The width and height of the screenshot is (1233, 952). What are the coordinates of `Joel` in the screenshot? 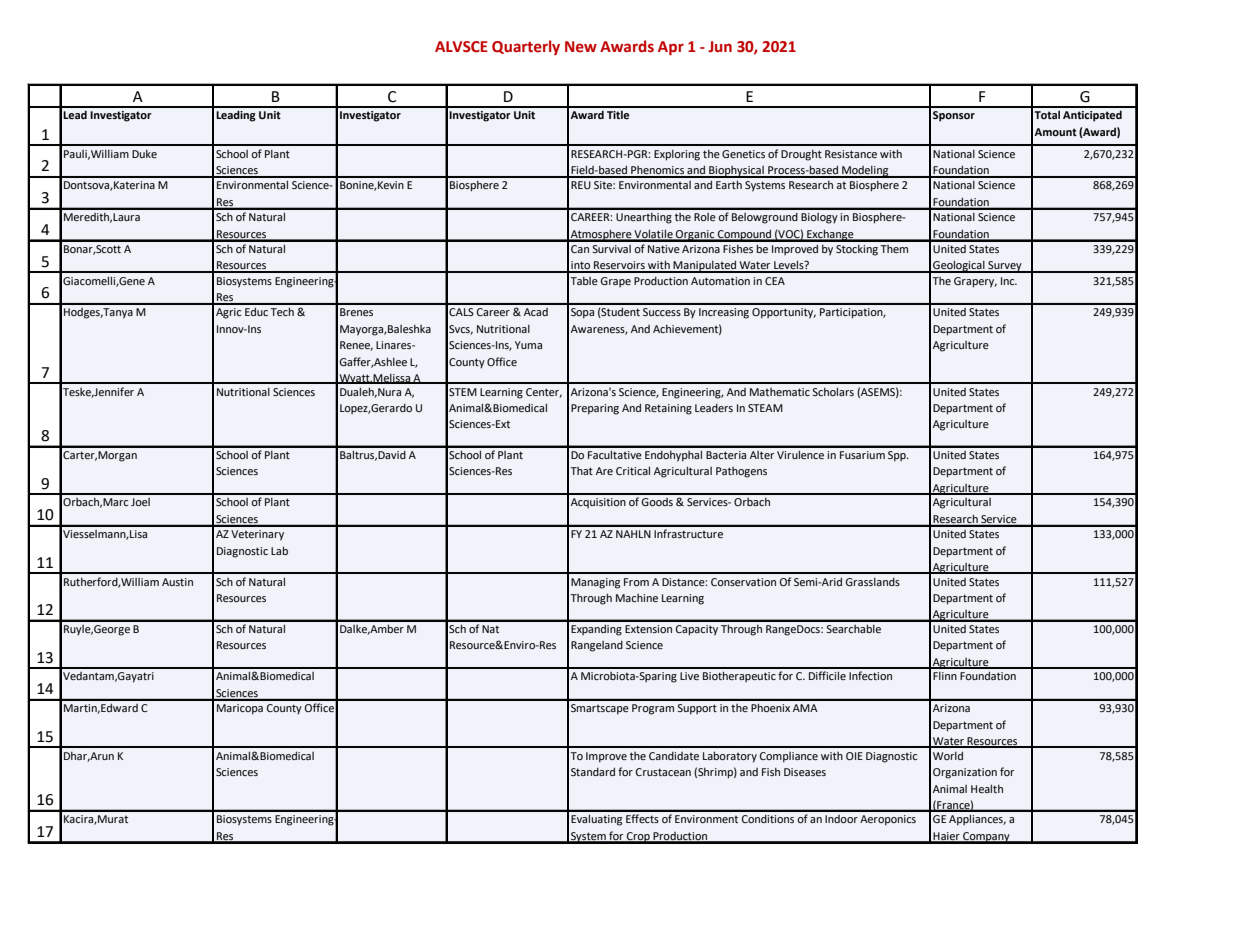 It's located at (140, 502).
